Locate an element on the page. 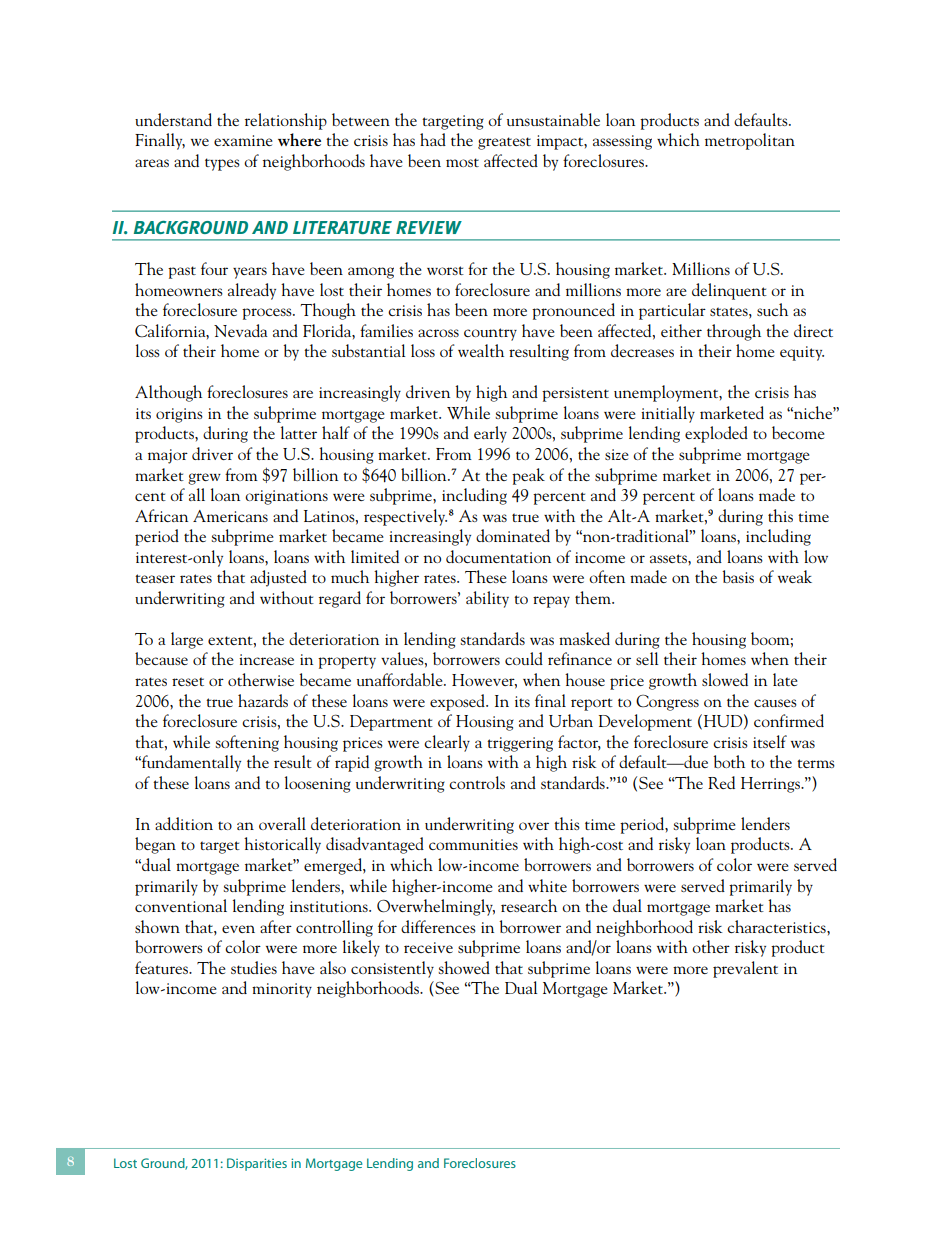  slowed is located at coordinates (725, 679).
